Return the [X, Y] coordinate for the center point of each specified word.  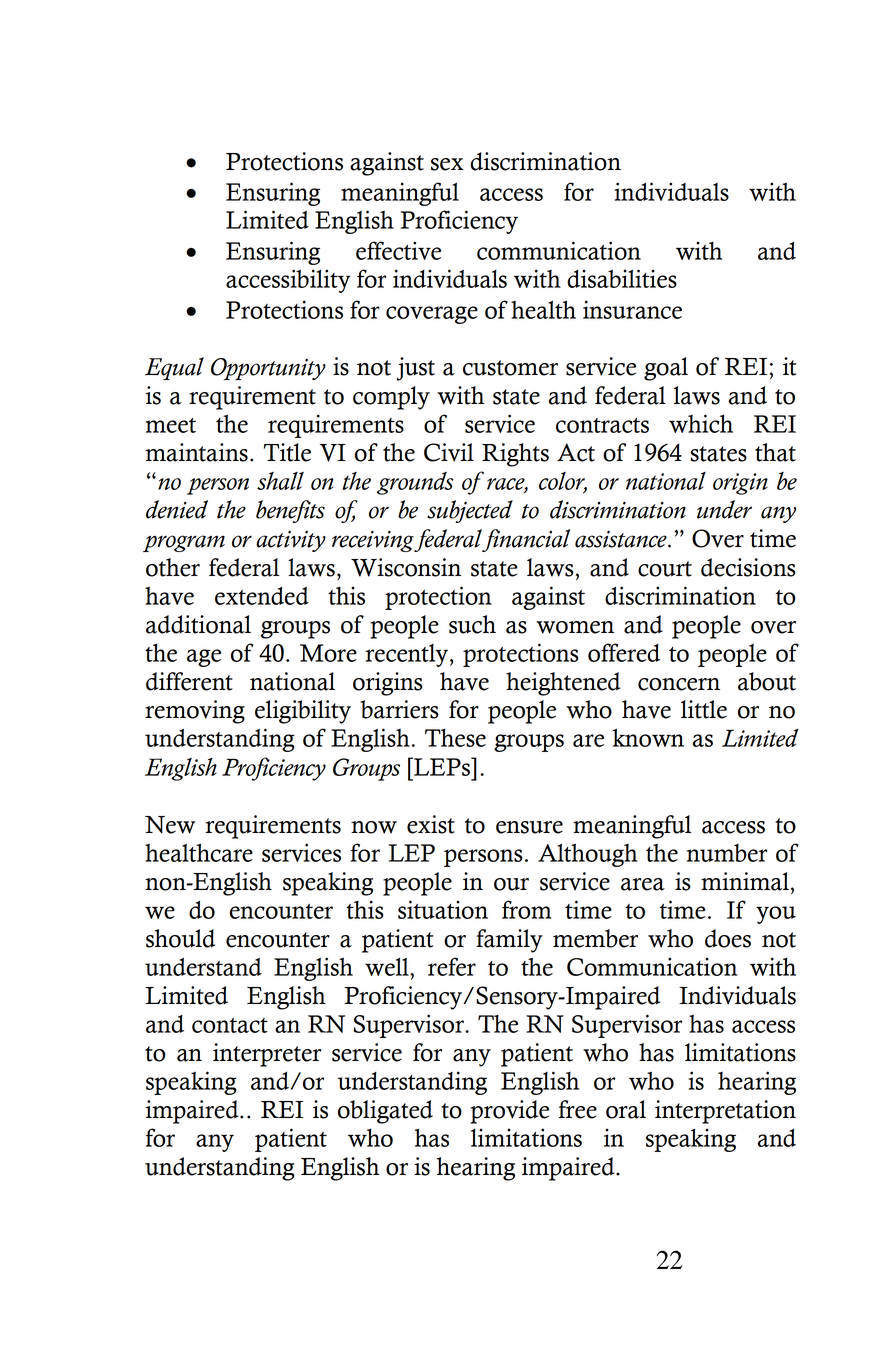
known [648, 738]
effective [398, 250]
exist [431, 824]
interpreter [267, 1055]
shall [280, 481]
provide [509, 1112]
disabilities [622, 278]
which [701, 423]
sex [447, 164]
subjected [470, 511]
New [170, 825]
